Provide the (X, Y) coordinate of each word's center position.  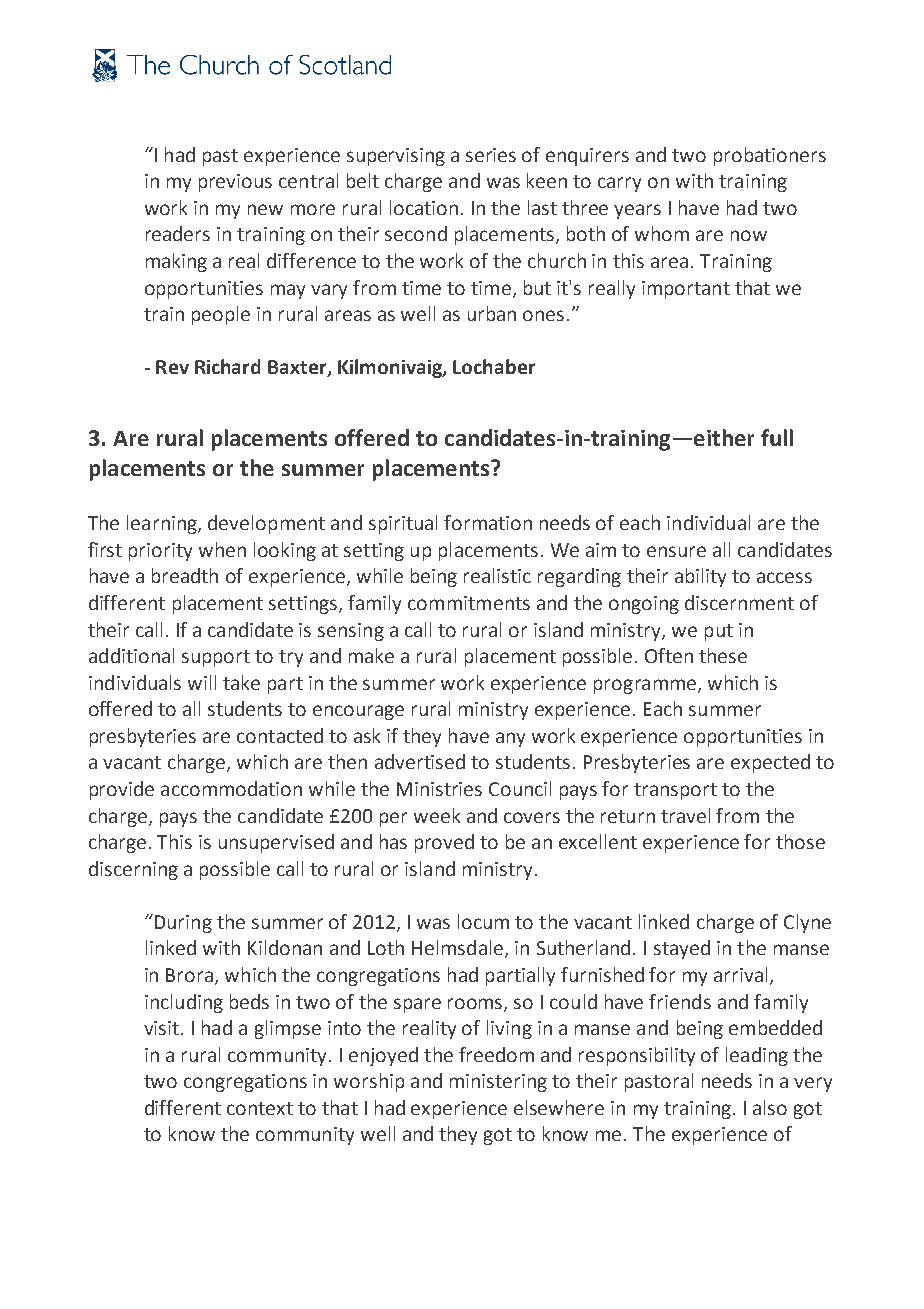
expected (770, 763)
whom (662, 233)
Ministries (439, 789)
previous (235, 183)
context (260, 1108)
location (424, 207)
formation (488, 522)
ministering (498, 1083)
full (777, 437)
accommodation (231, 788)
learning (163, 524)
